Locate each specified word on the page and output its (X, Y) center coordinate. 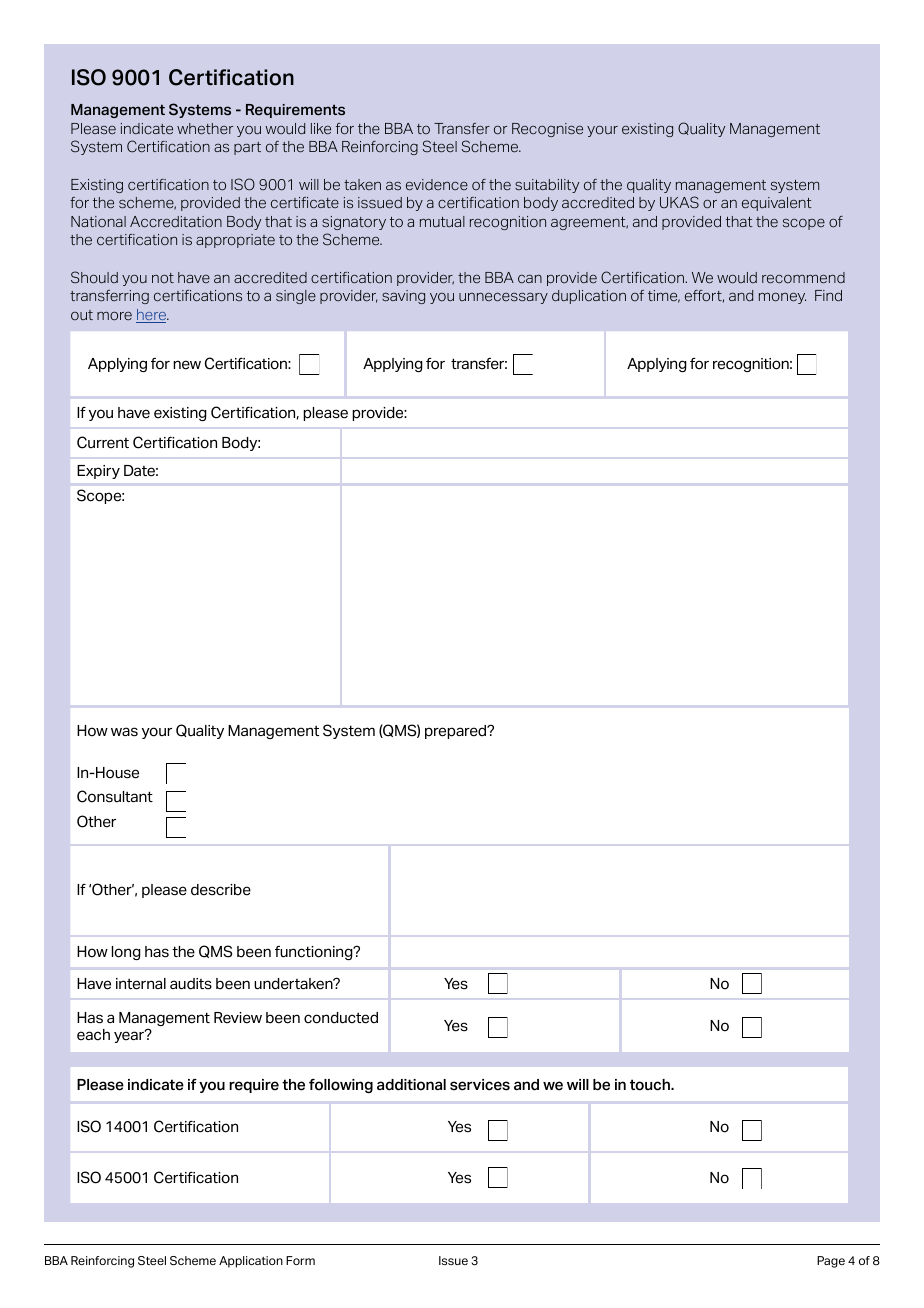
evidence (437, 185)
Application (251, 1262)
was (124, 732)
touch (651, 1085)
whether (205, 129)
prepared (457, 732)
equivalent (777, 204)
